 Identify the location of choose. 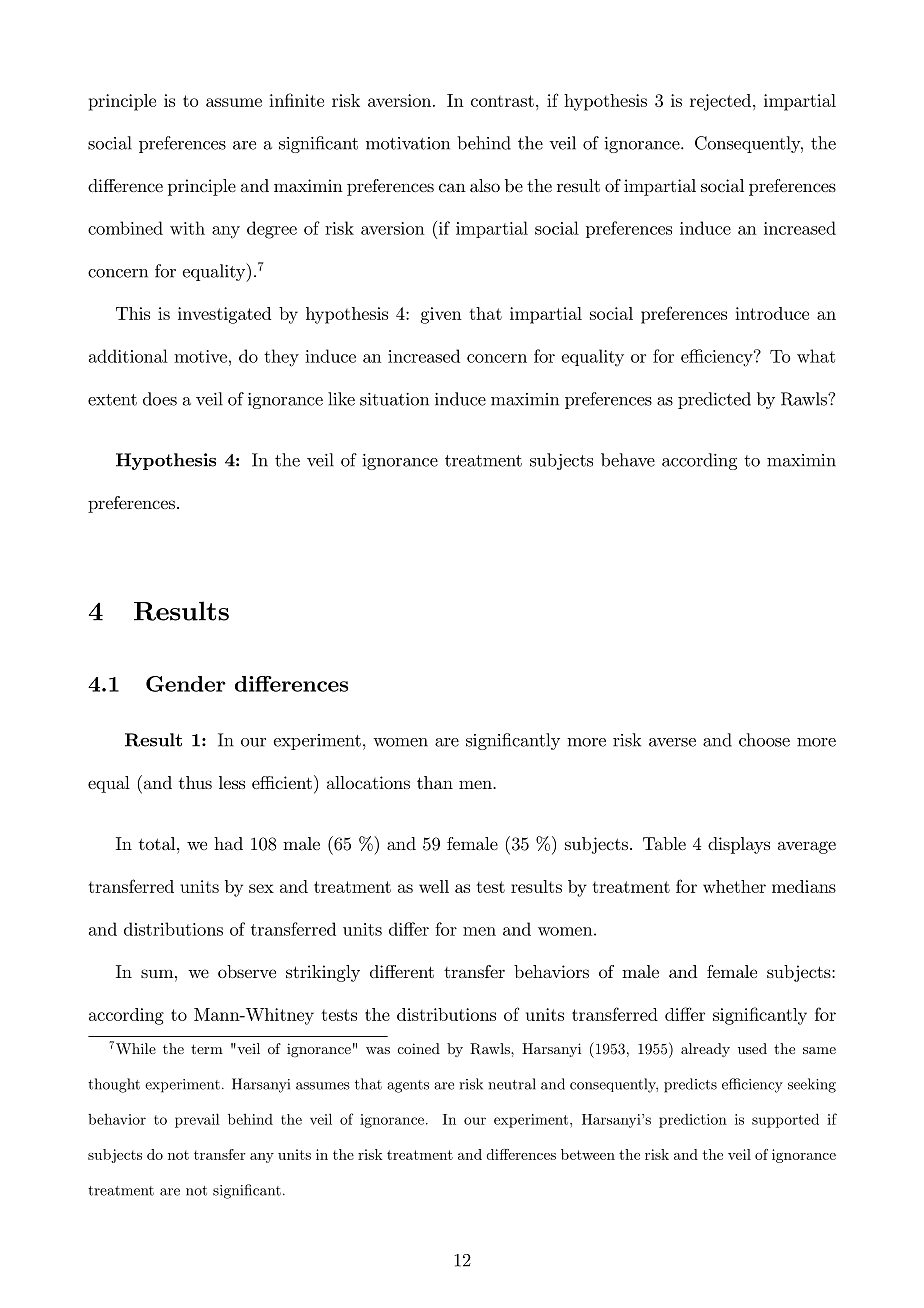
(764, 740).
